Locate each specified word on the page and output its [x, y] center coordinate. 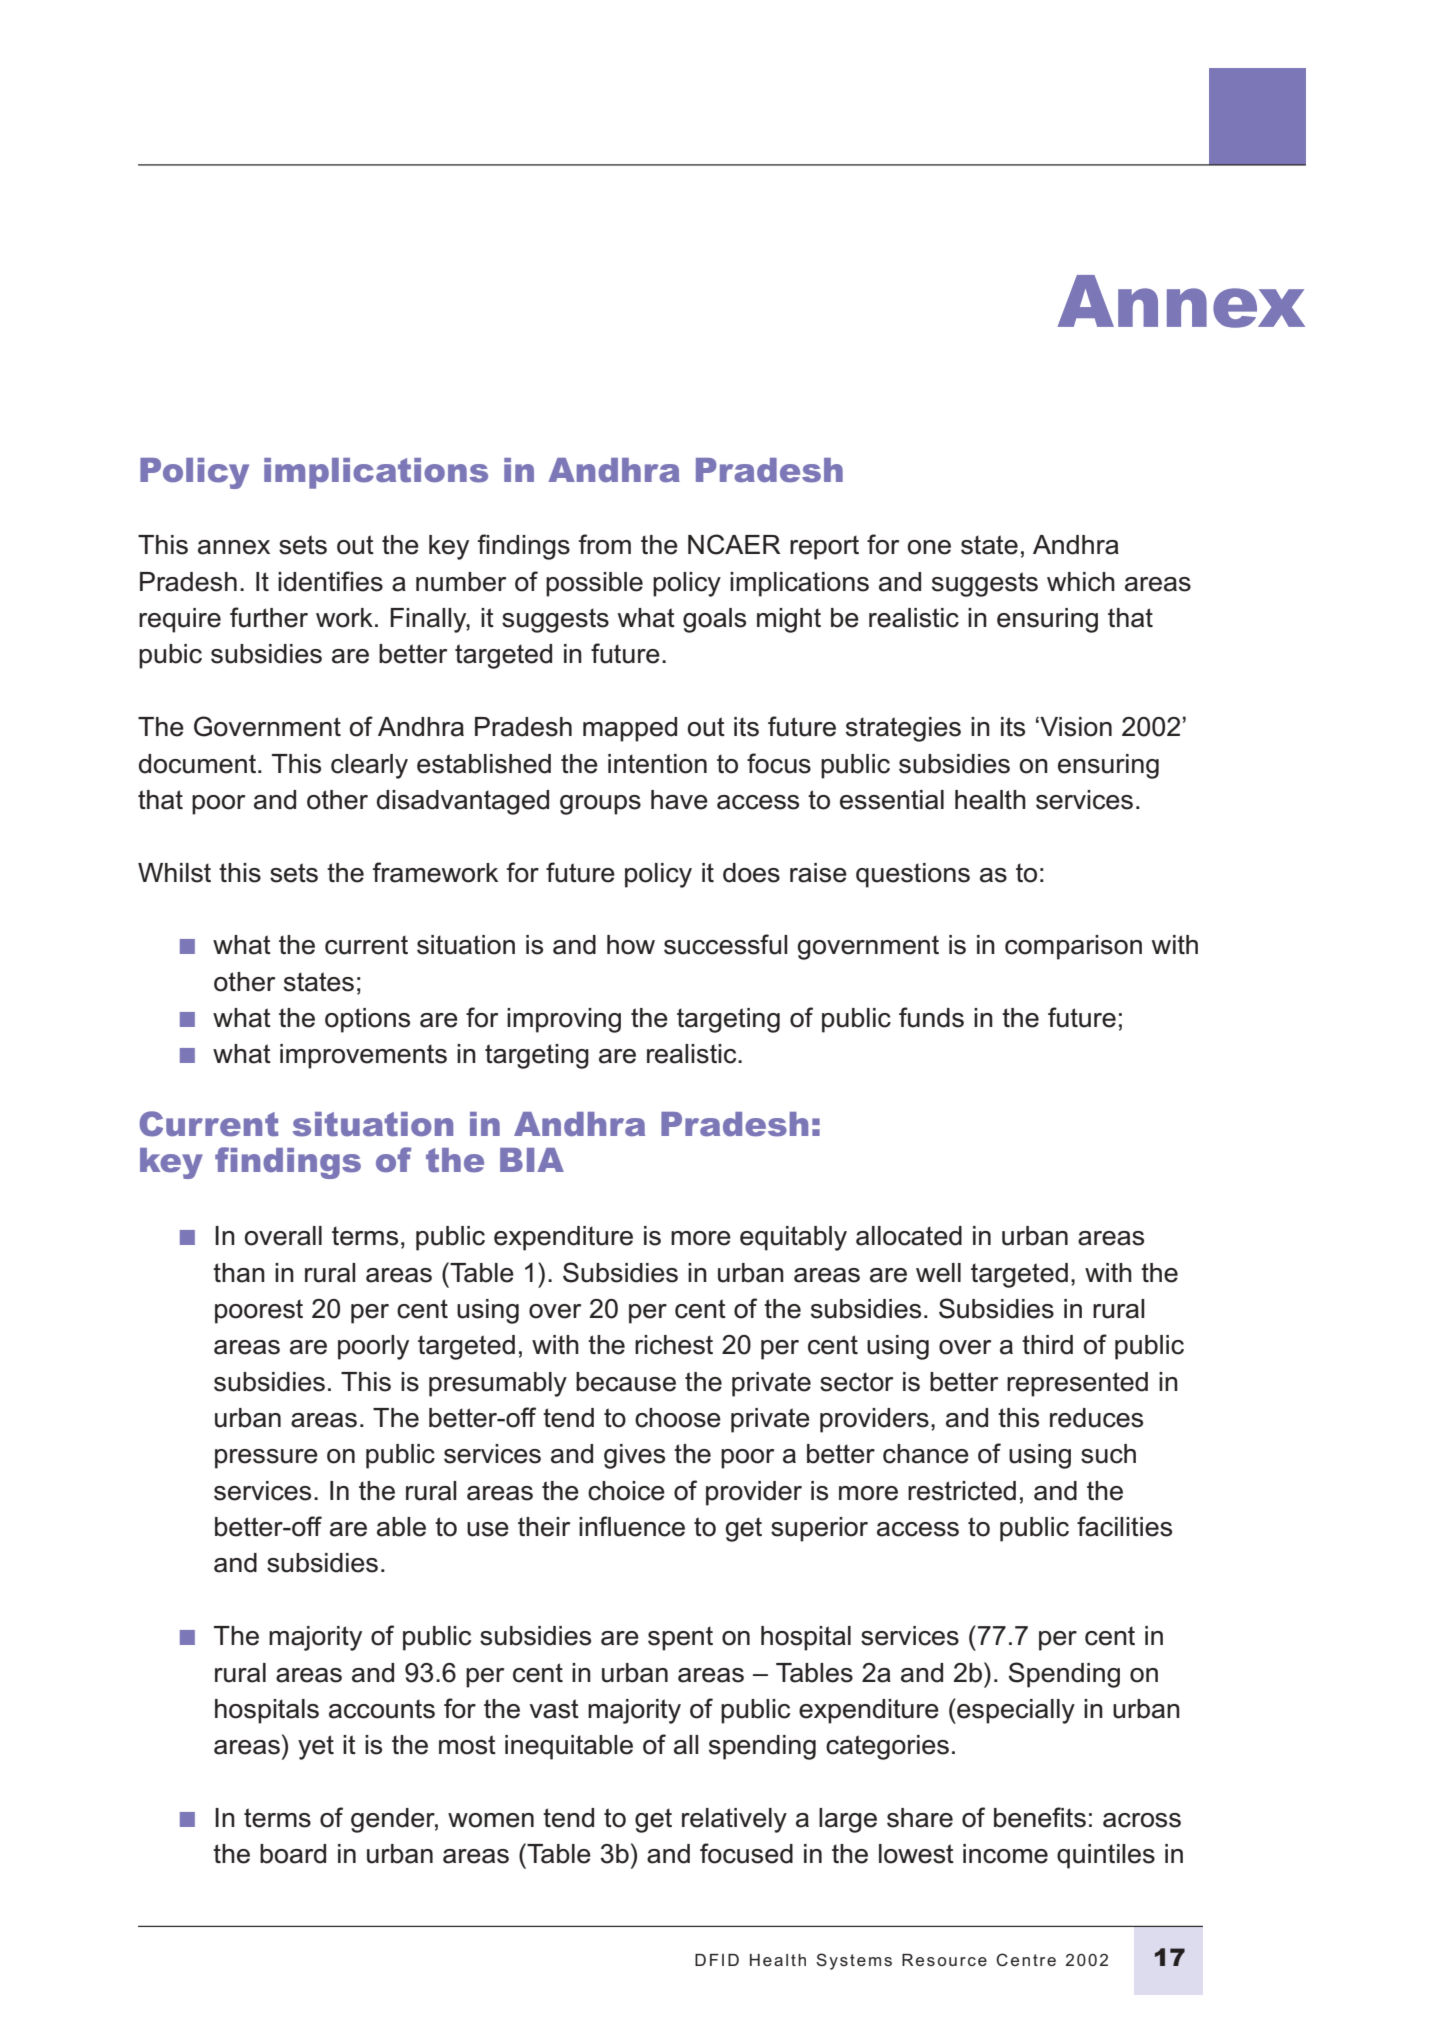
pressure [266, 1459]
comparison [1073, 947]
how [631, 945]
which [1081, 582]
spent [680, 1638]
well [938, 1273]
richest [674, 1345]
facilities [1124, 1526]
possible [594, 584]
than [239, 1273]
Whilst [174, 873]
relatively [734, 1820]
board [293, 1854]
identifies [330, 581]
